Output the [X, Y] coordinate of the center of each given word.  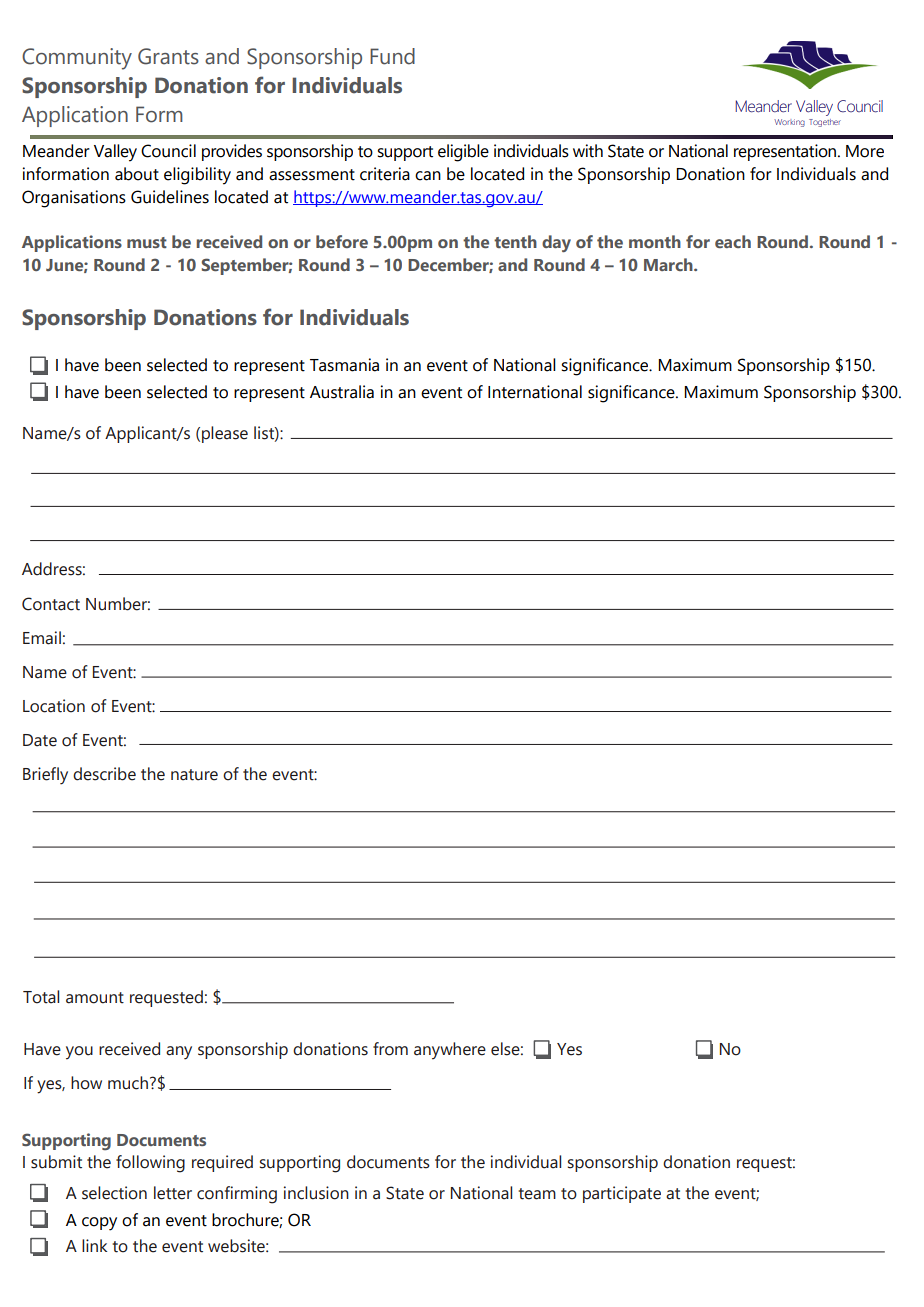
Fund [392, 56]
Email [42, 638]
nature [194, 775]
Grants [168, 56]
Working [789, 123]
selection [114, 1193]
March [669, 264]
